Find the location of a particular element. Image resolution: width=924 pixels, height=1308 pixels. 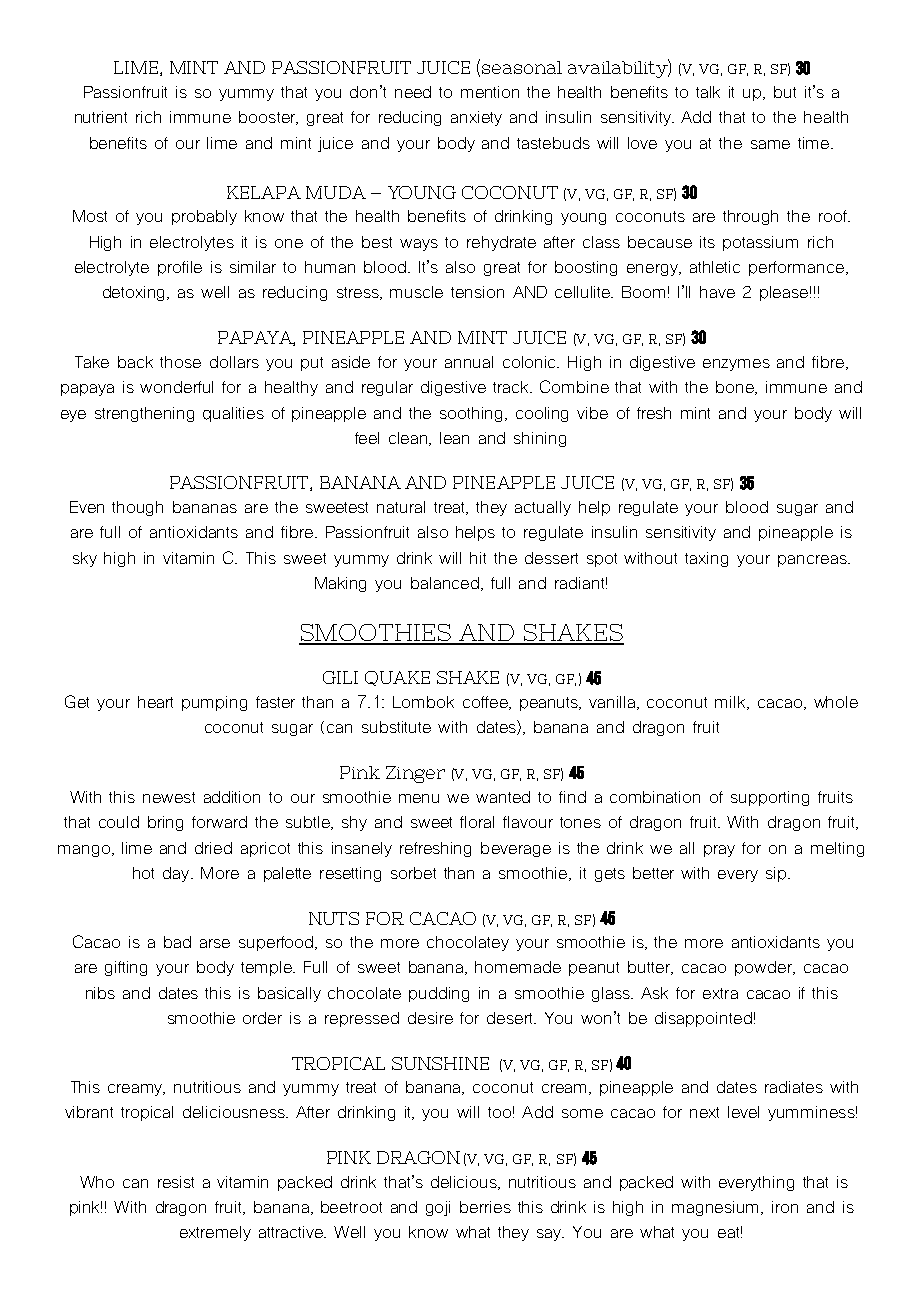

bring is located at coordinates (165, 823).
